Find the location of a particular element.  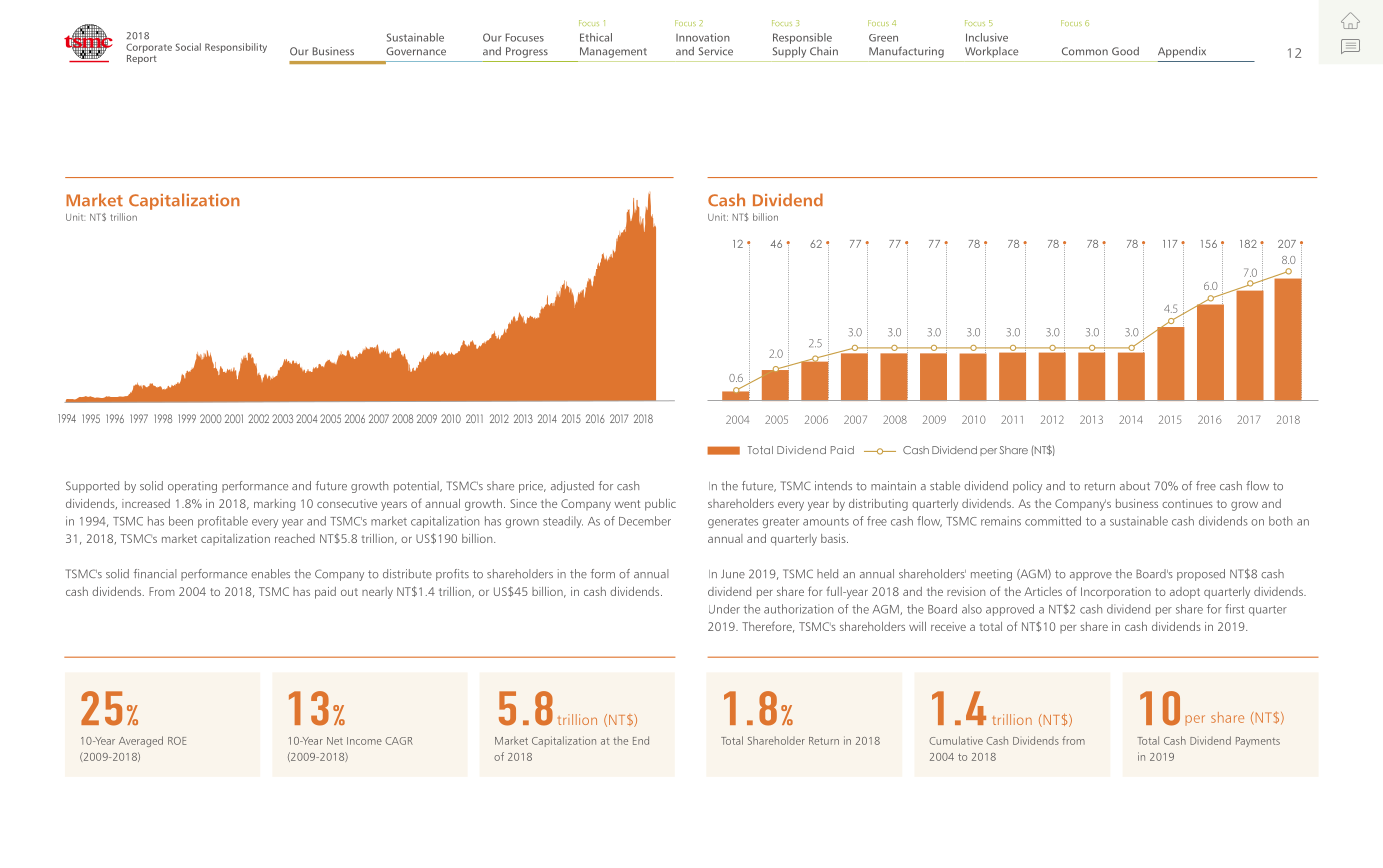

Service is located at coordinates (716, 51).
